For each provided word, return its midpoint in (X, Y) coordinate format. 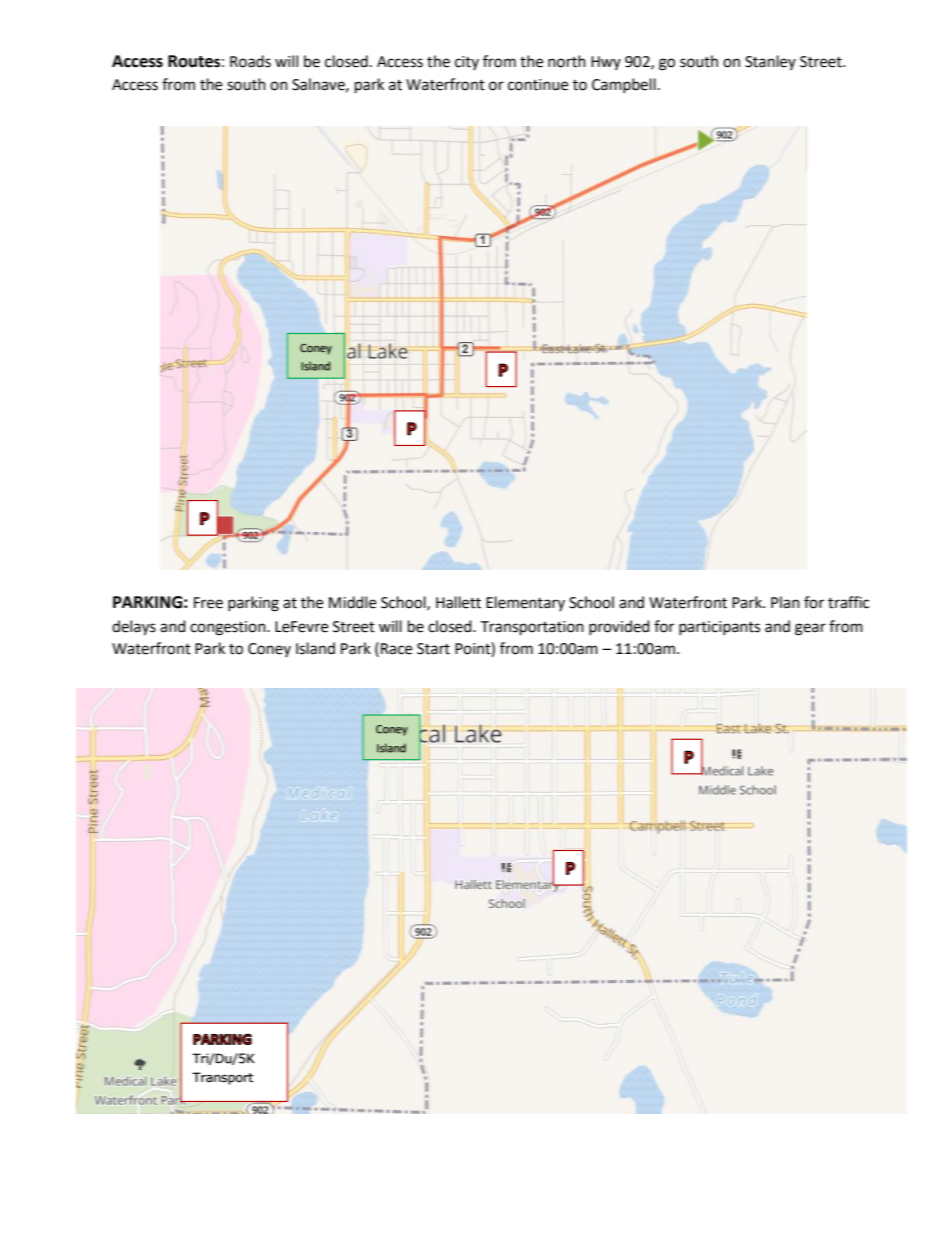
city (467, 63)
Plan (785, 602)
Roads (250, 61)
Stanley (770, 62)
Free (208, 603)
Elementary (525, 603)
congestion (229, 628)
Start (433, 649)
